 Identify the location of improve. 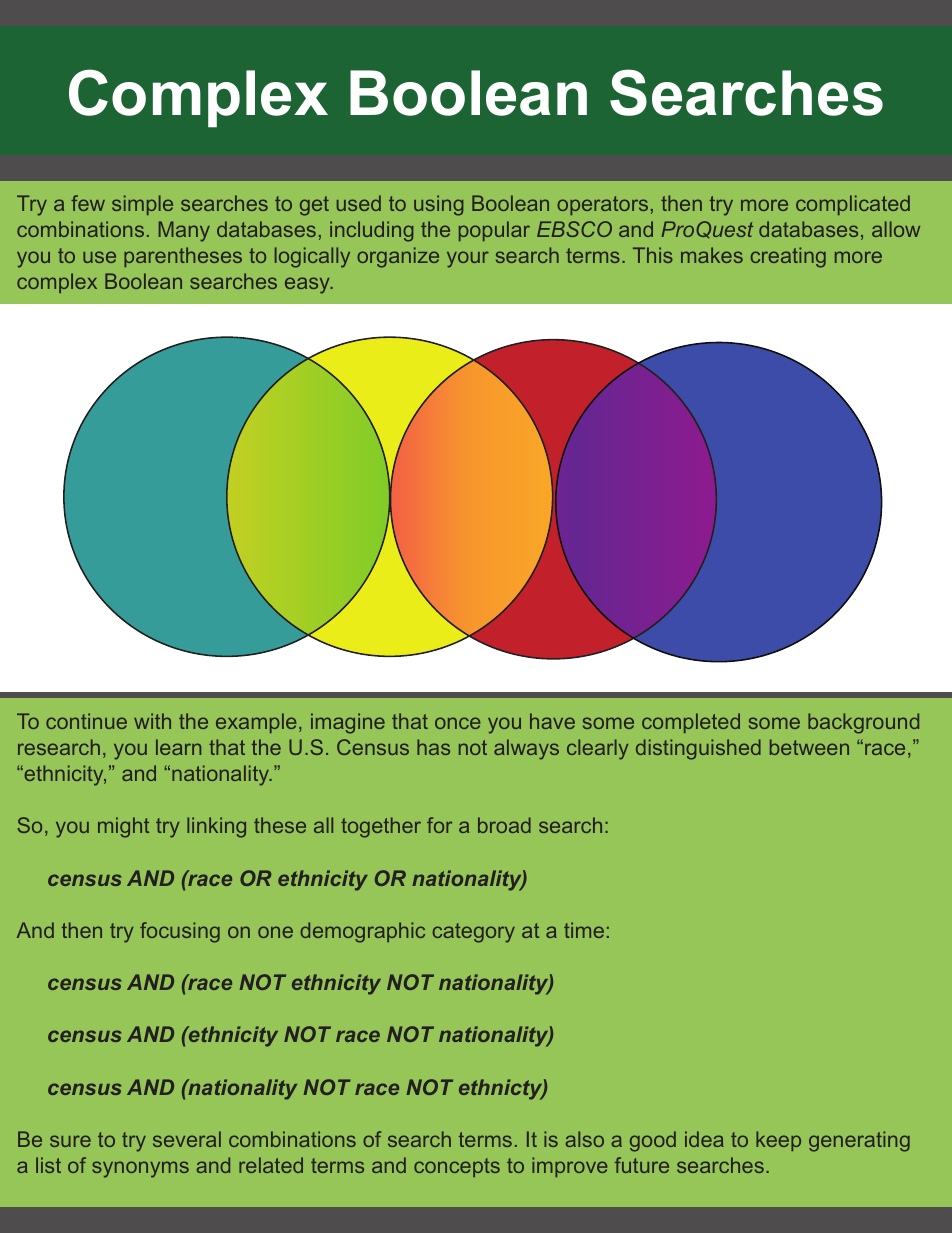
(569, 1167).
